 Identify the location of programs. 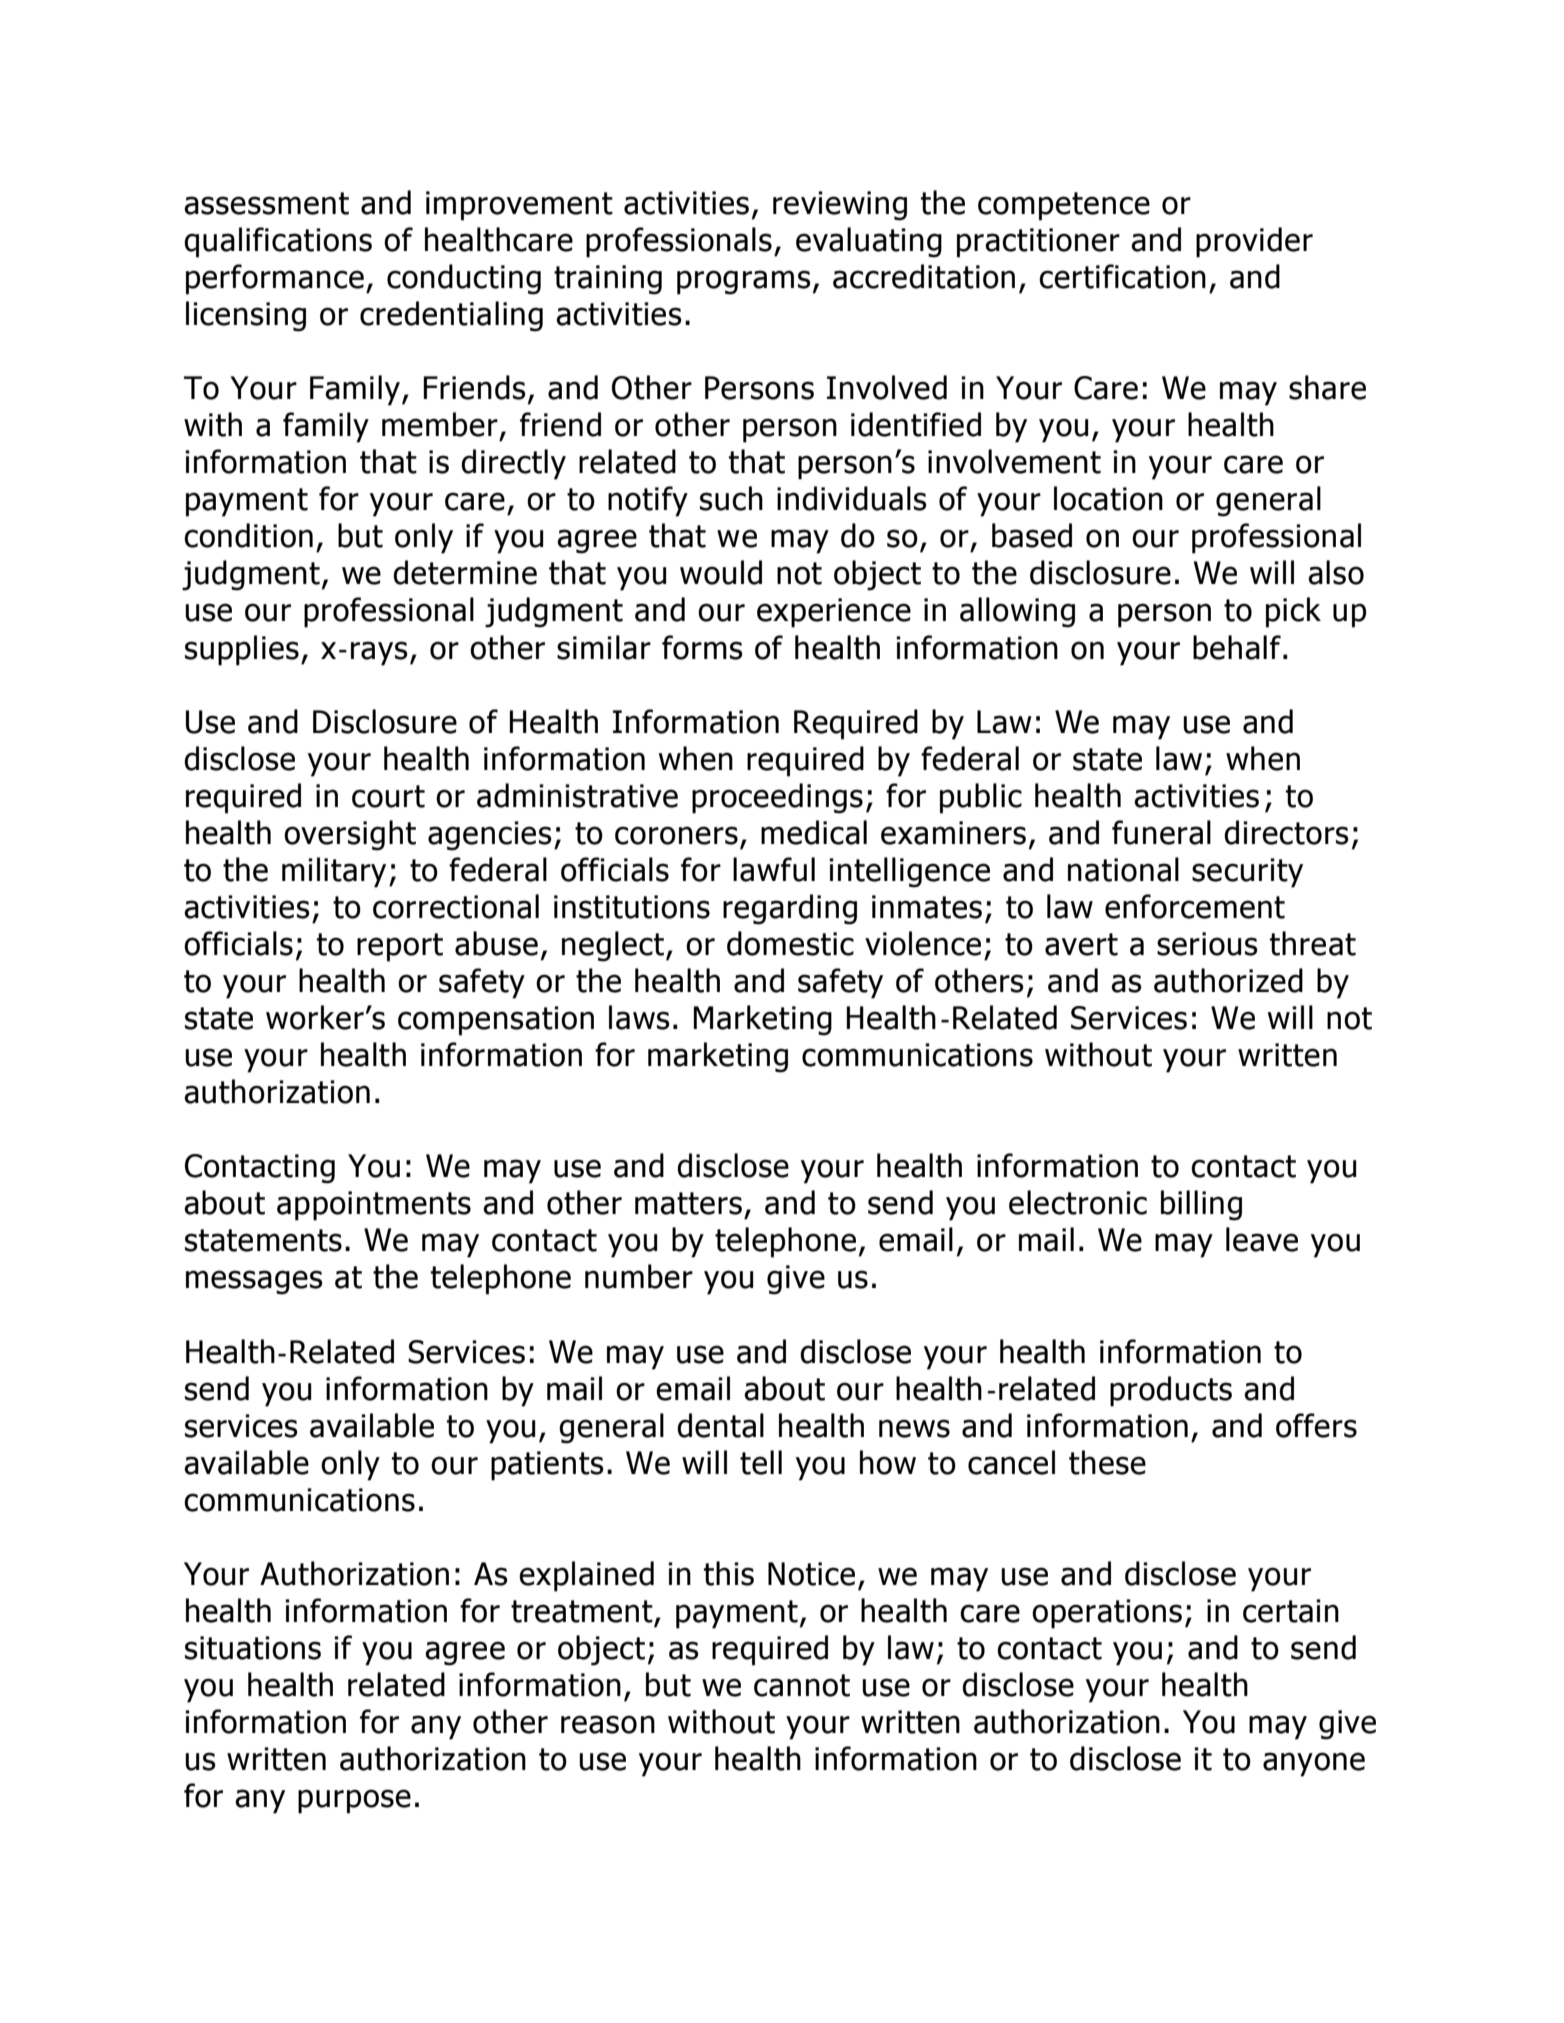
(744, 282).
